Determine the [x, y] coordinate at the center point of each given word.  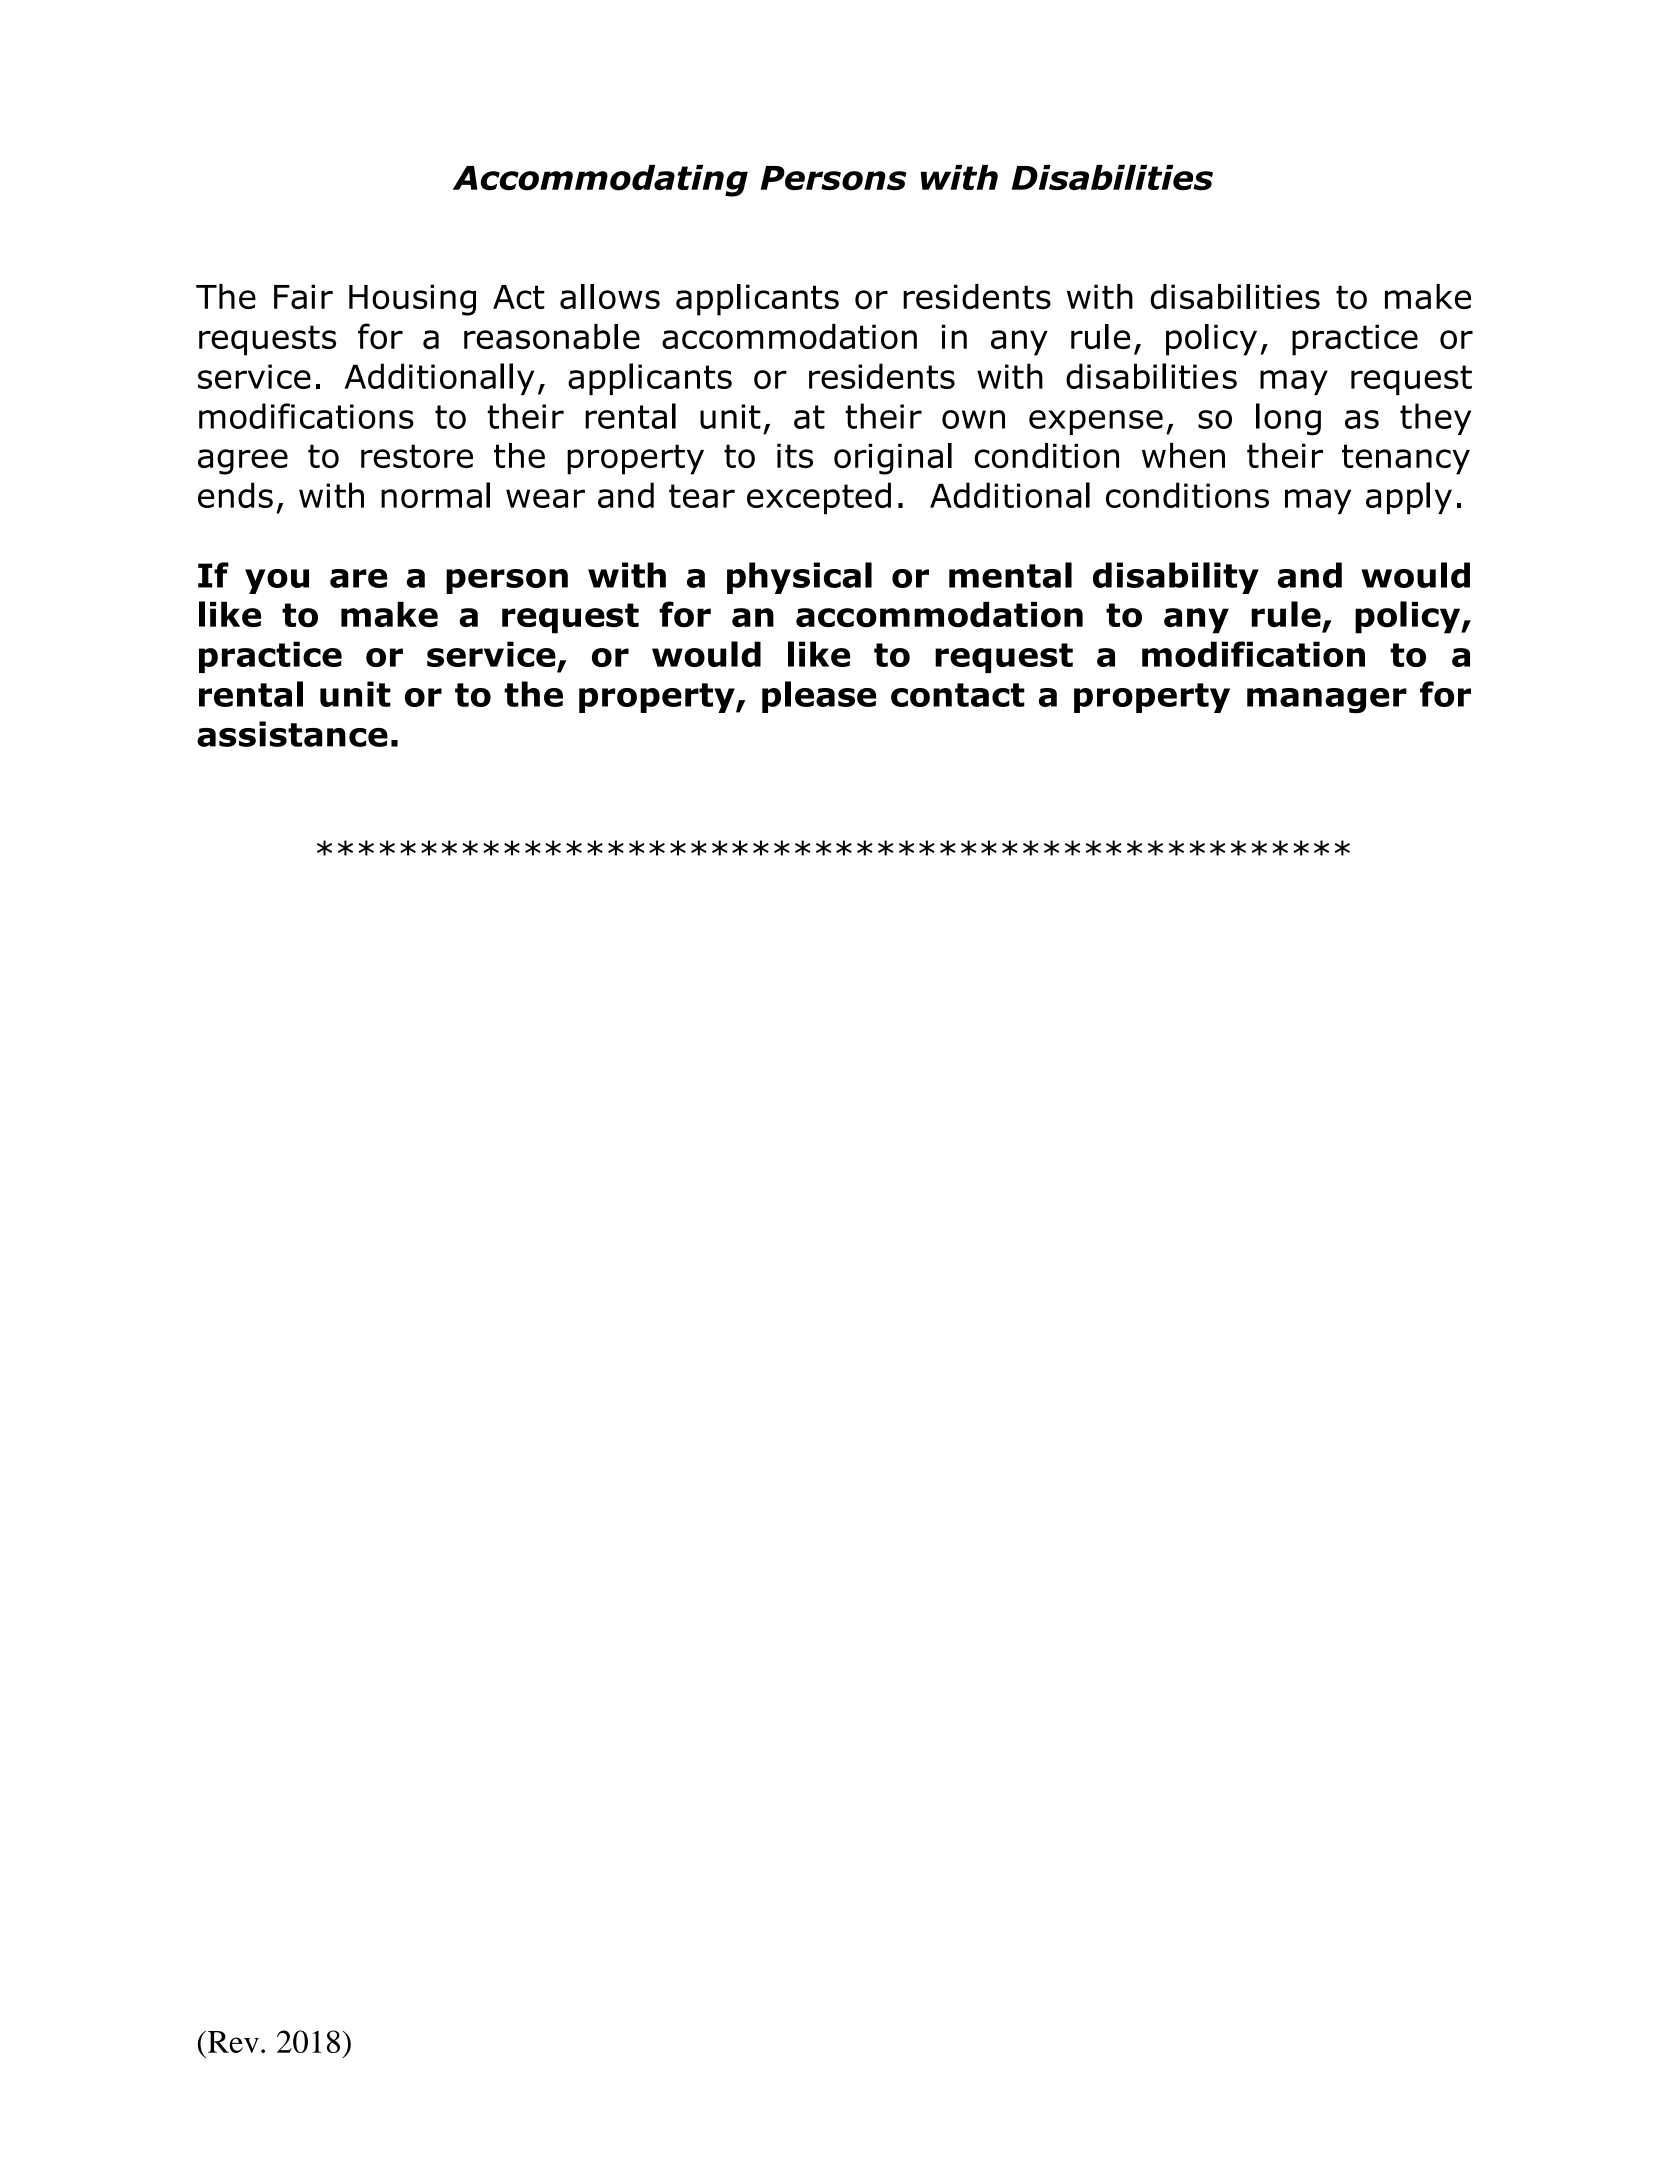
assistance [292, 734]
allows [610, 297]
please [819, 697]
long [1288, 419]
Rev [232, 2042]
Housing [412, 300]
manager [1327, 701]
